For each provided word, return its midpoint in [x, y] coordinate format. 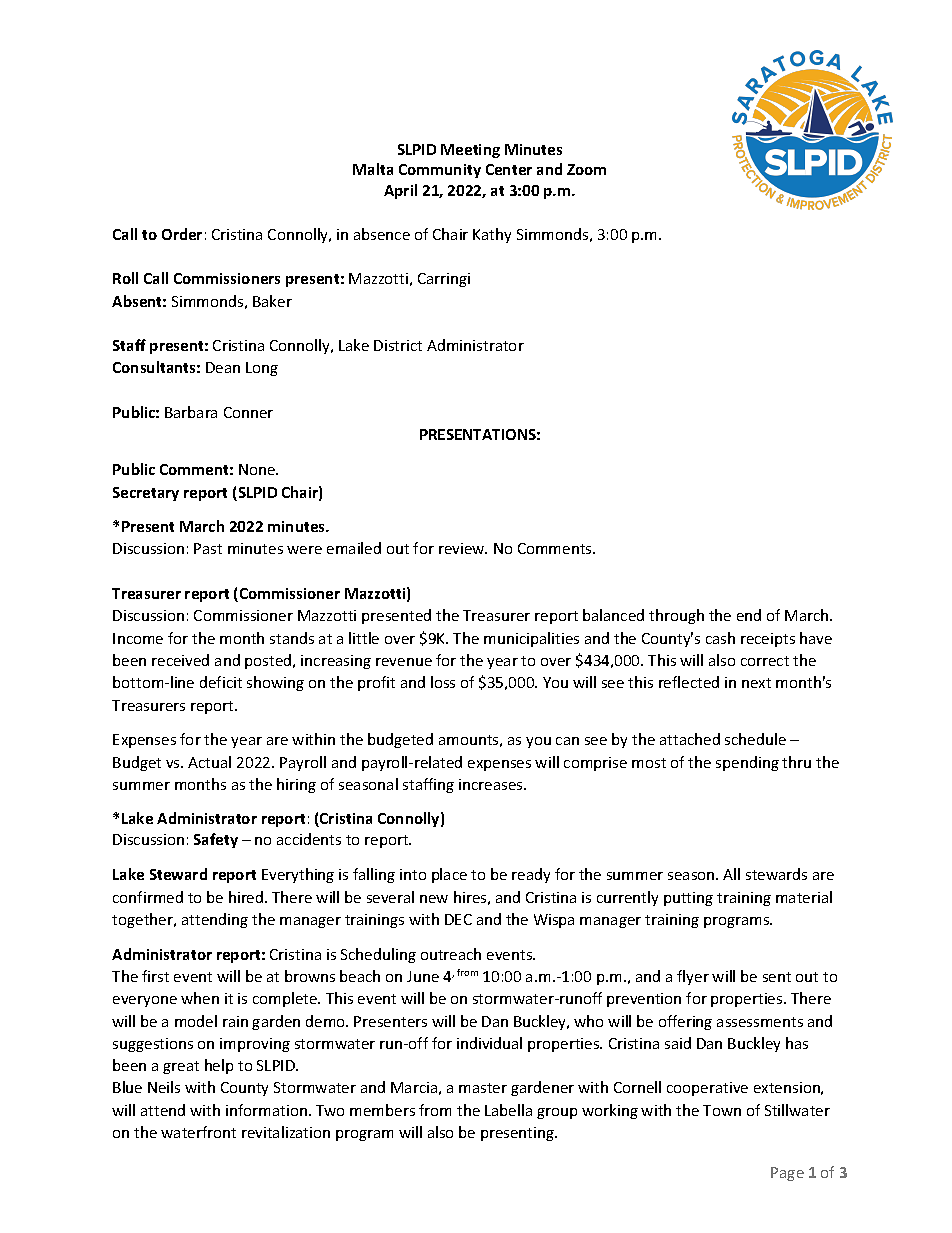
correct [765, 661]
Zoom [586, 169]
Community [440, 171]
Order [182, 234]
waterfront [198, 1132]
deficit [221, 682]
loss [443, 682]
